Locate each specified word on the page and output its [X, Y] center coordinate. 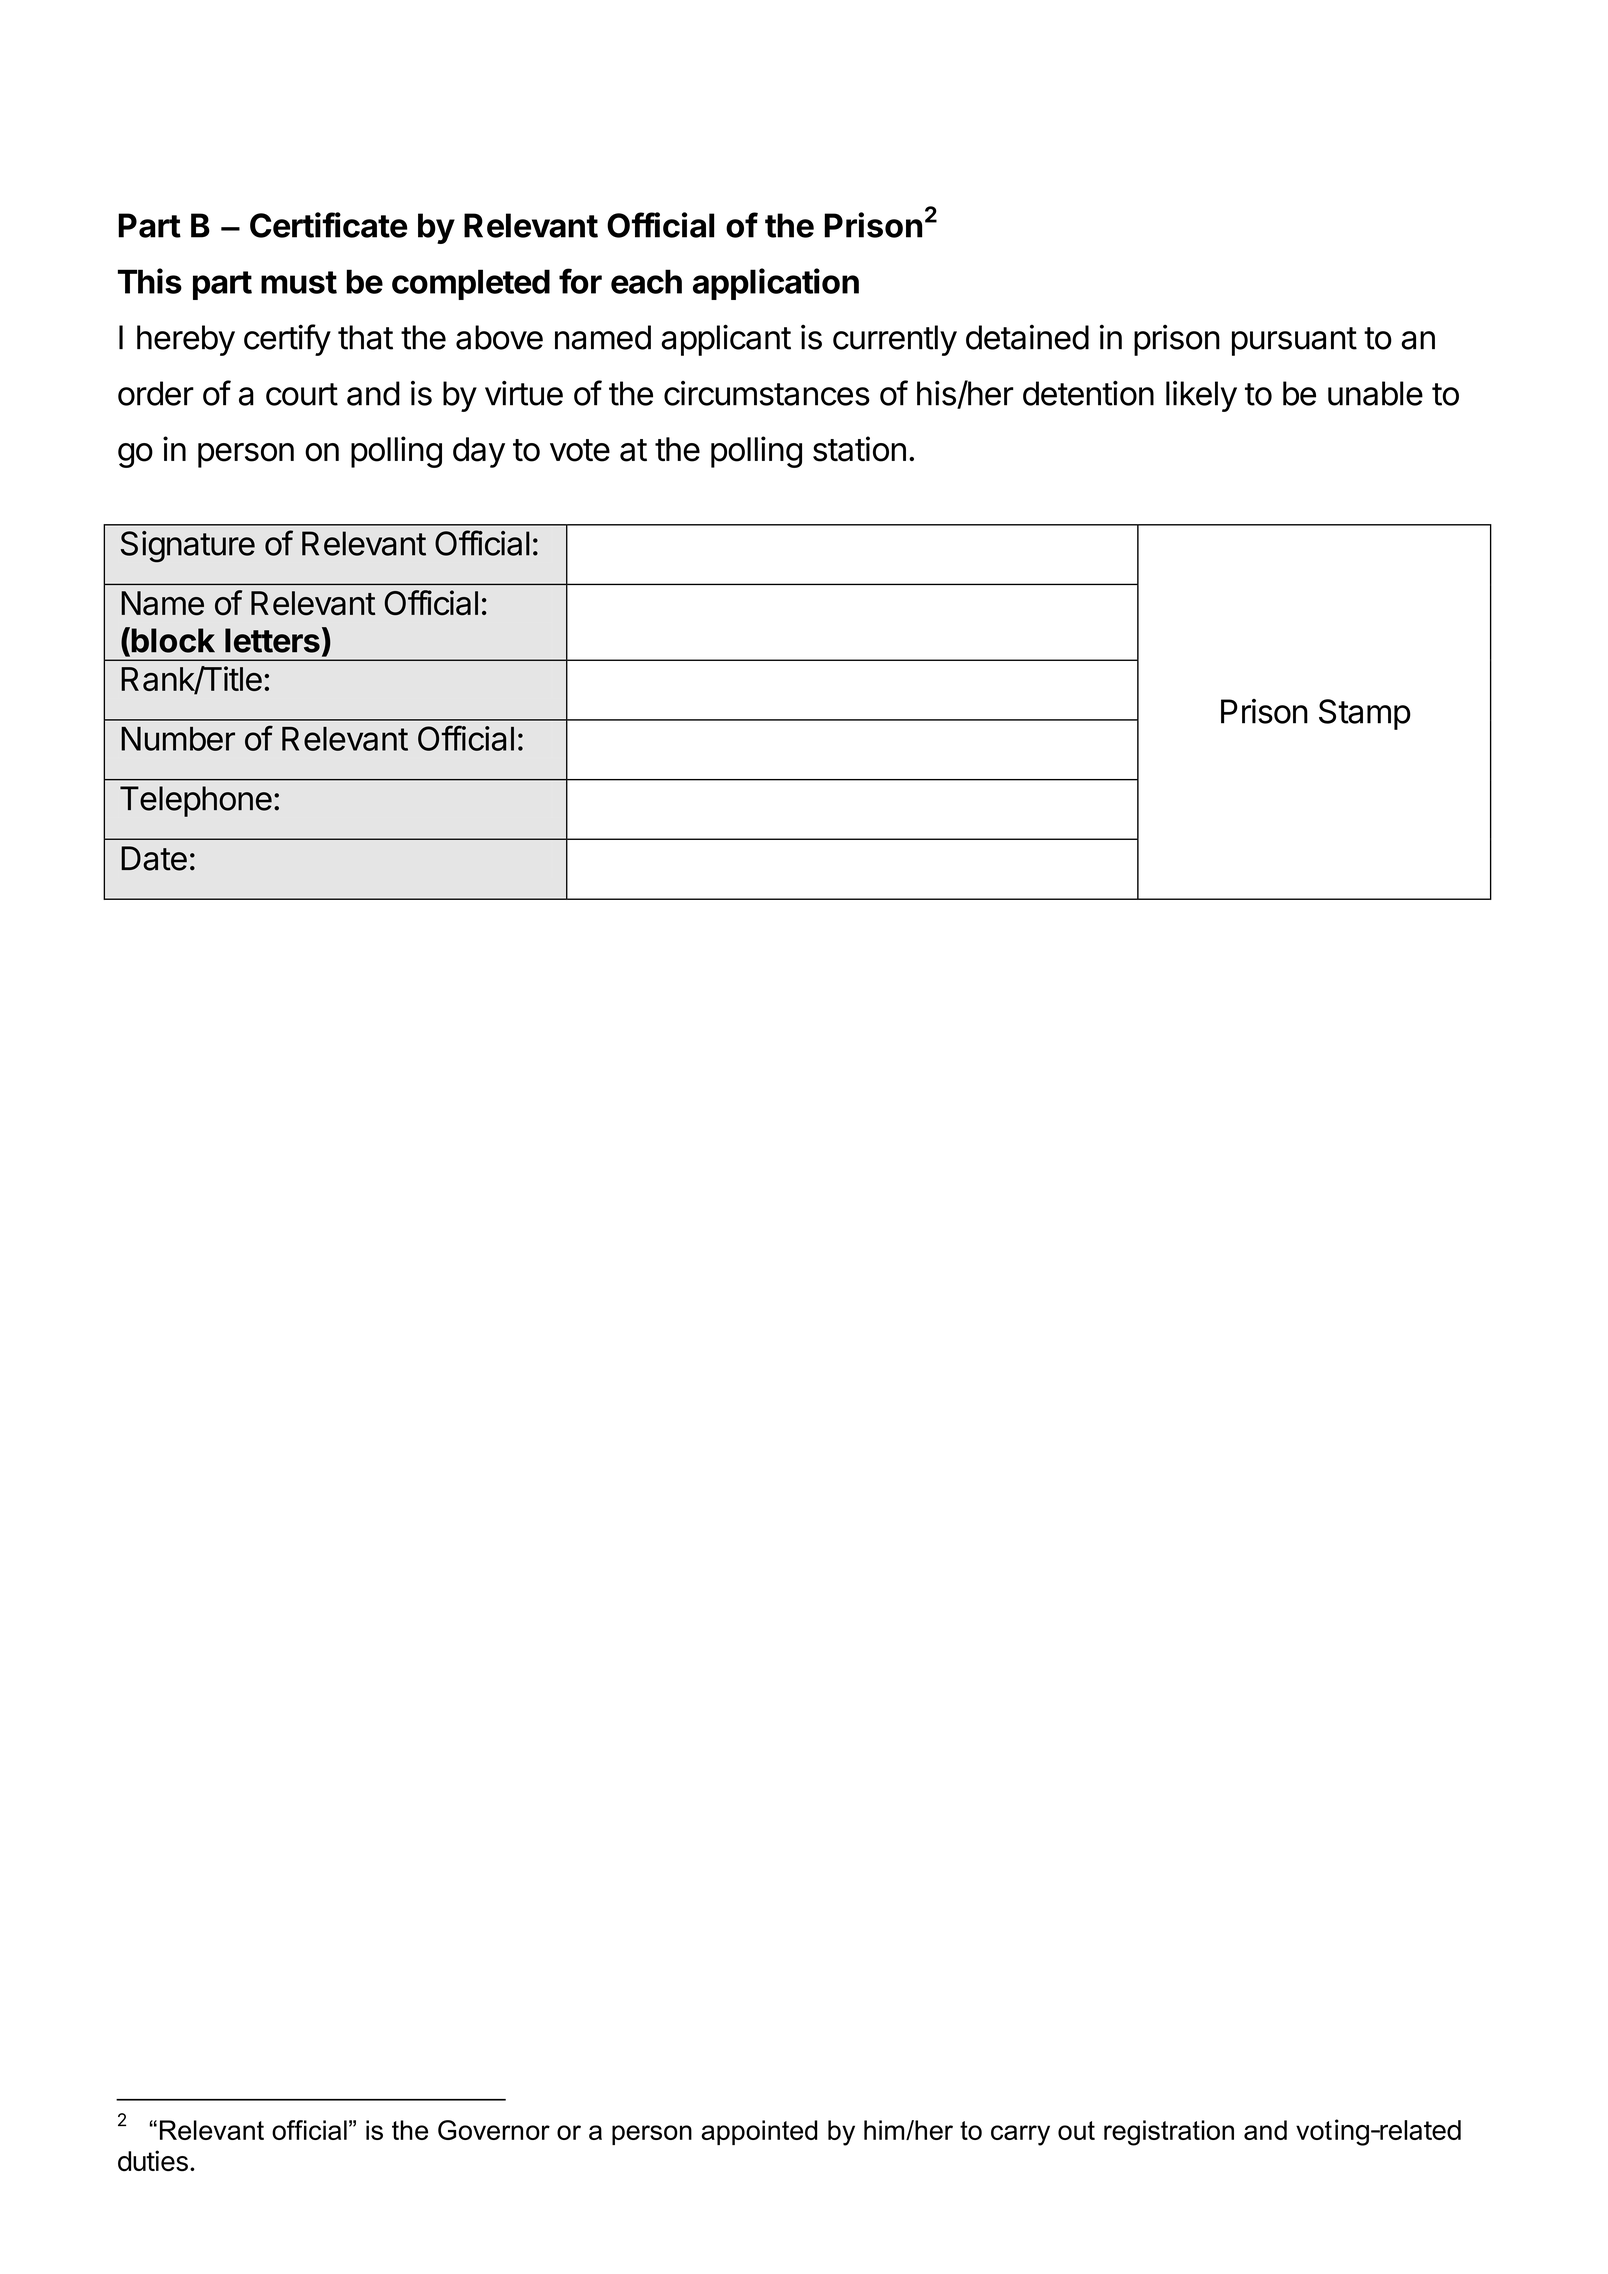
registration [1169, 2133]
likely [1201, 396]
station [859, 449]
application [776, 284]
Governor [494, 2130]
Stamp [1365, 714]
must [299, 282]
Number [178, 739]
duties [153, 2161]
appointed [759, 2132]
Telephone [196, 801]
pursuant [1294, 341]
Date [154, 858]
